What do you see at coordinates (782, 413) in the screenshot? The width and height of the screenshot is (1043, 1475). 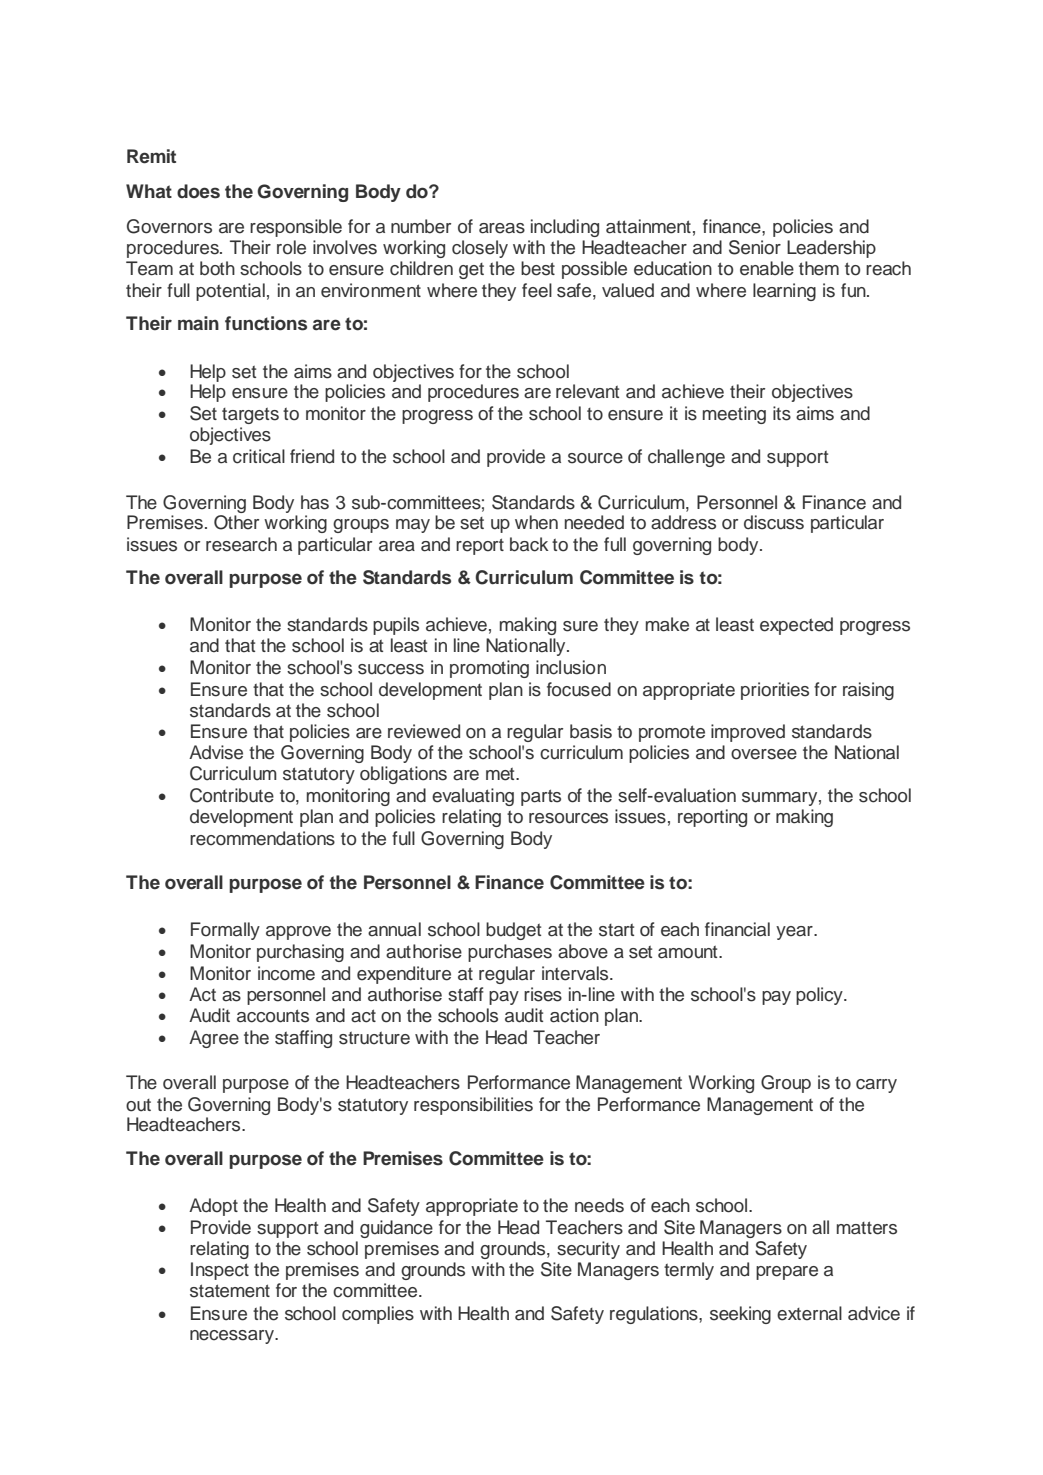 I see `its` at bounding box center [782, 413].
